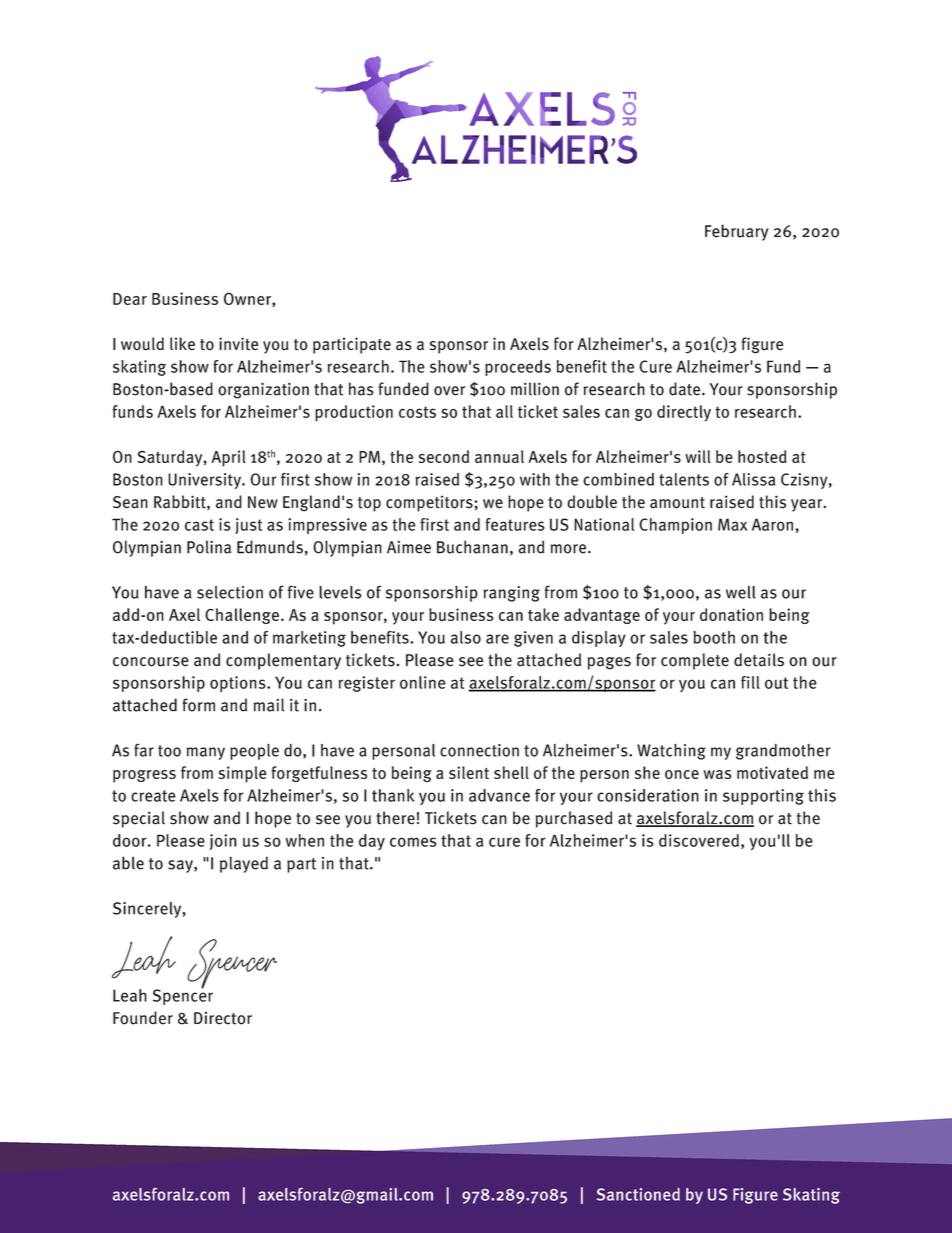 This screenshot has height=1233, width=952. I want to click on proceeds, so click(518, 368).
